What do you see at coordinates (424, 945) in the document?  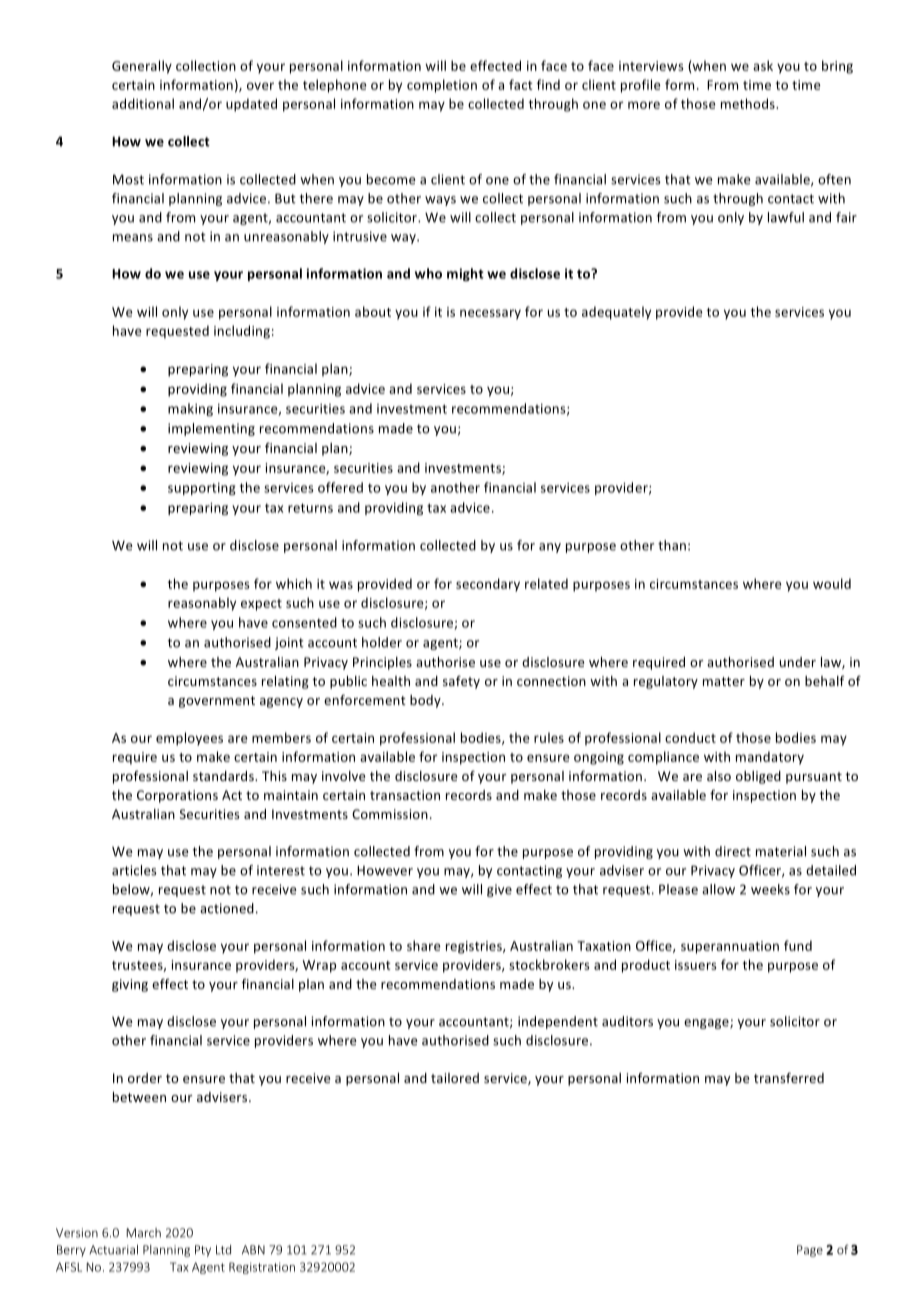 I see `share` at bounding box center [424, 945].
